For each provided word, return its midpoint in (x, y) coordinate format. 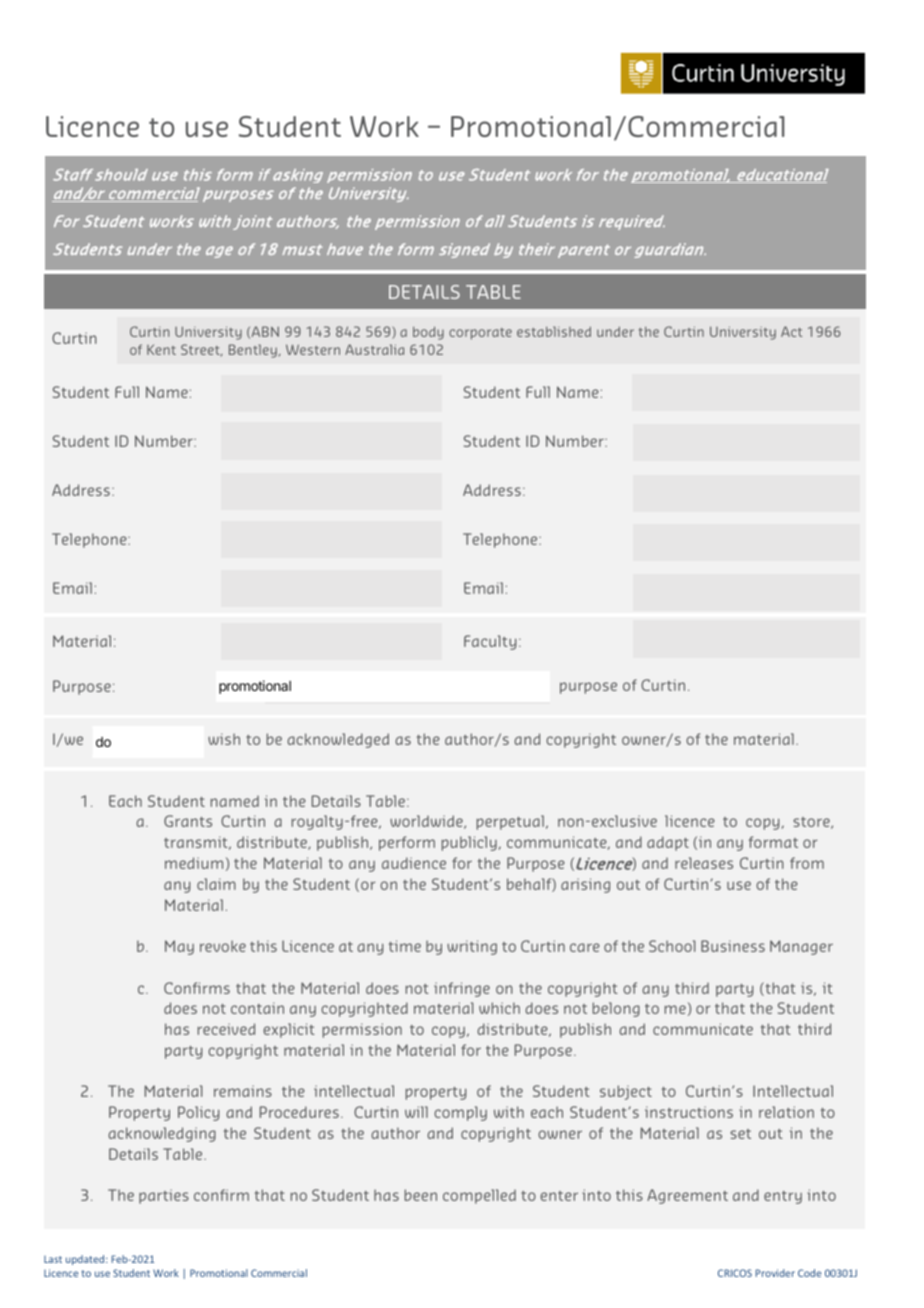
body (428, 333)
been (421, 1195)
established (554, 331)
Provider (775, 1273)
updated (86, 1260)
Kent (161, 349)
